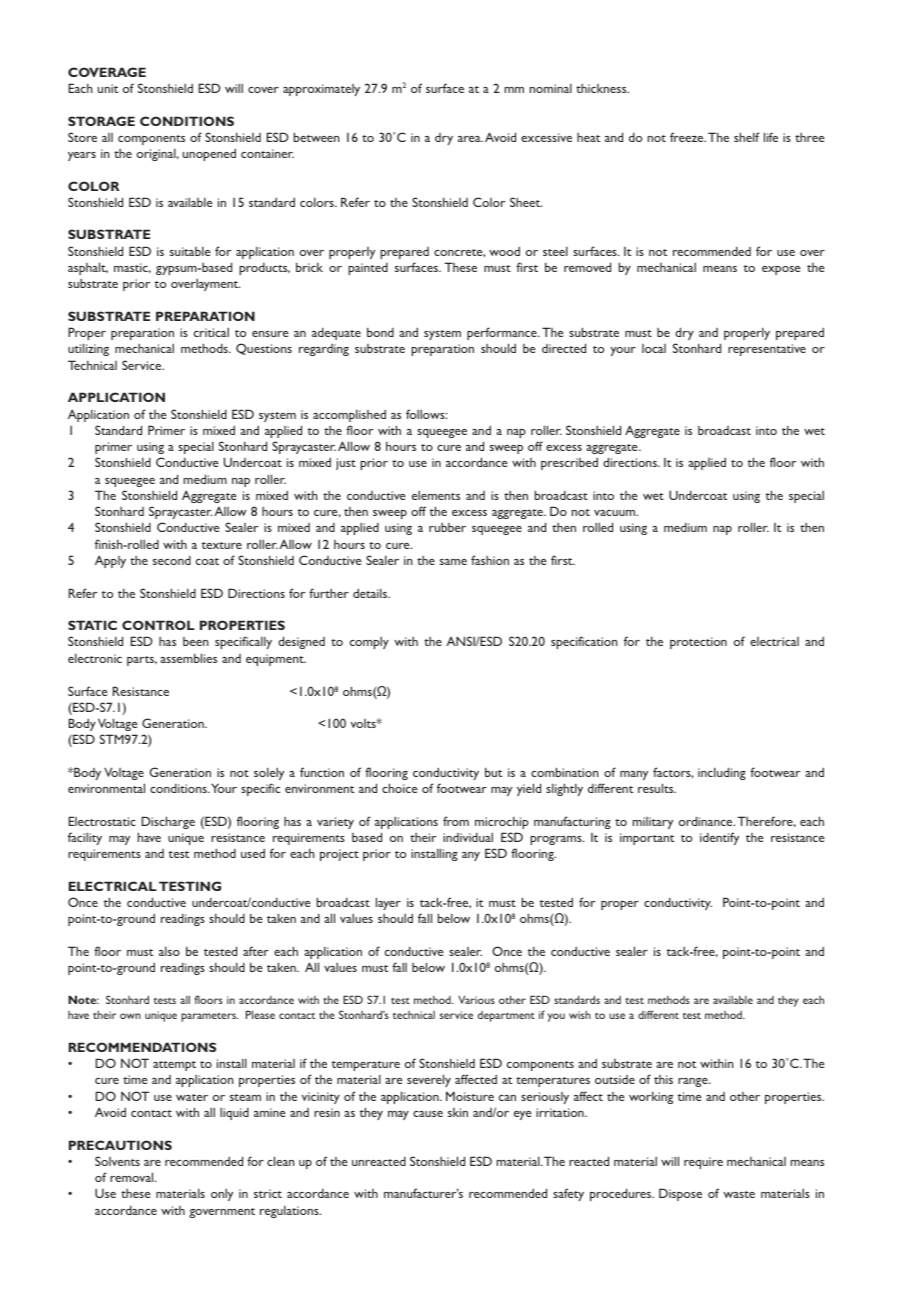  I want to click on shelf, so click(747, 137).
